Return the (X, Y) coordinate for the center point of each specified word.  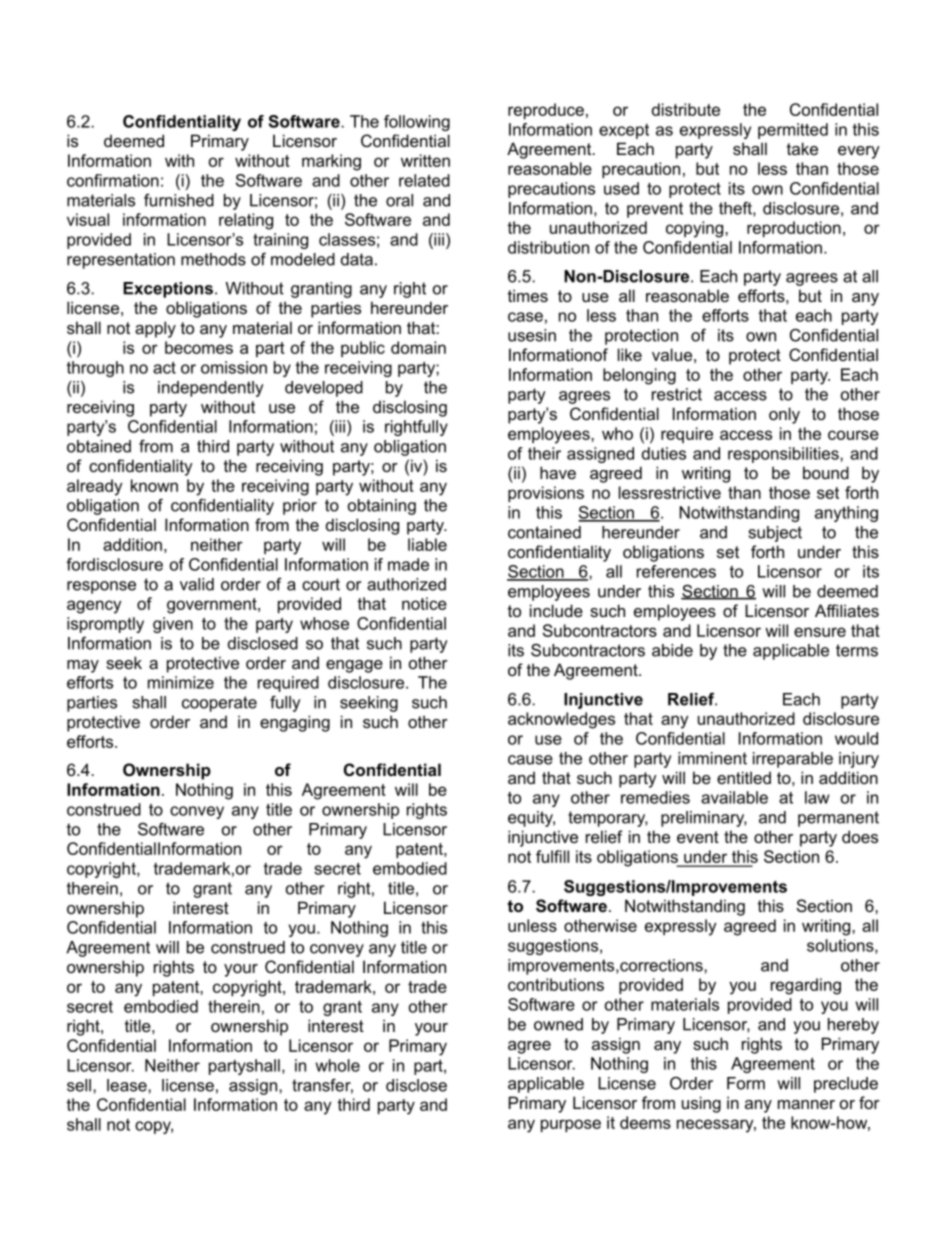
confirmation (113, 180)
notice (424, 603)
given (173, 625)
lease (128, 1085)
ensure (820, 632)
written (425, 160)
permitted (793, 131)
